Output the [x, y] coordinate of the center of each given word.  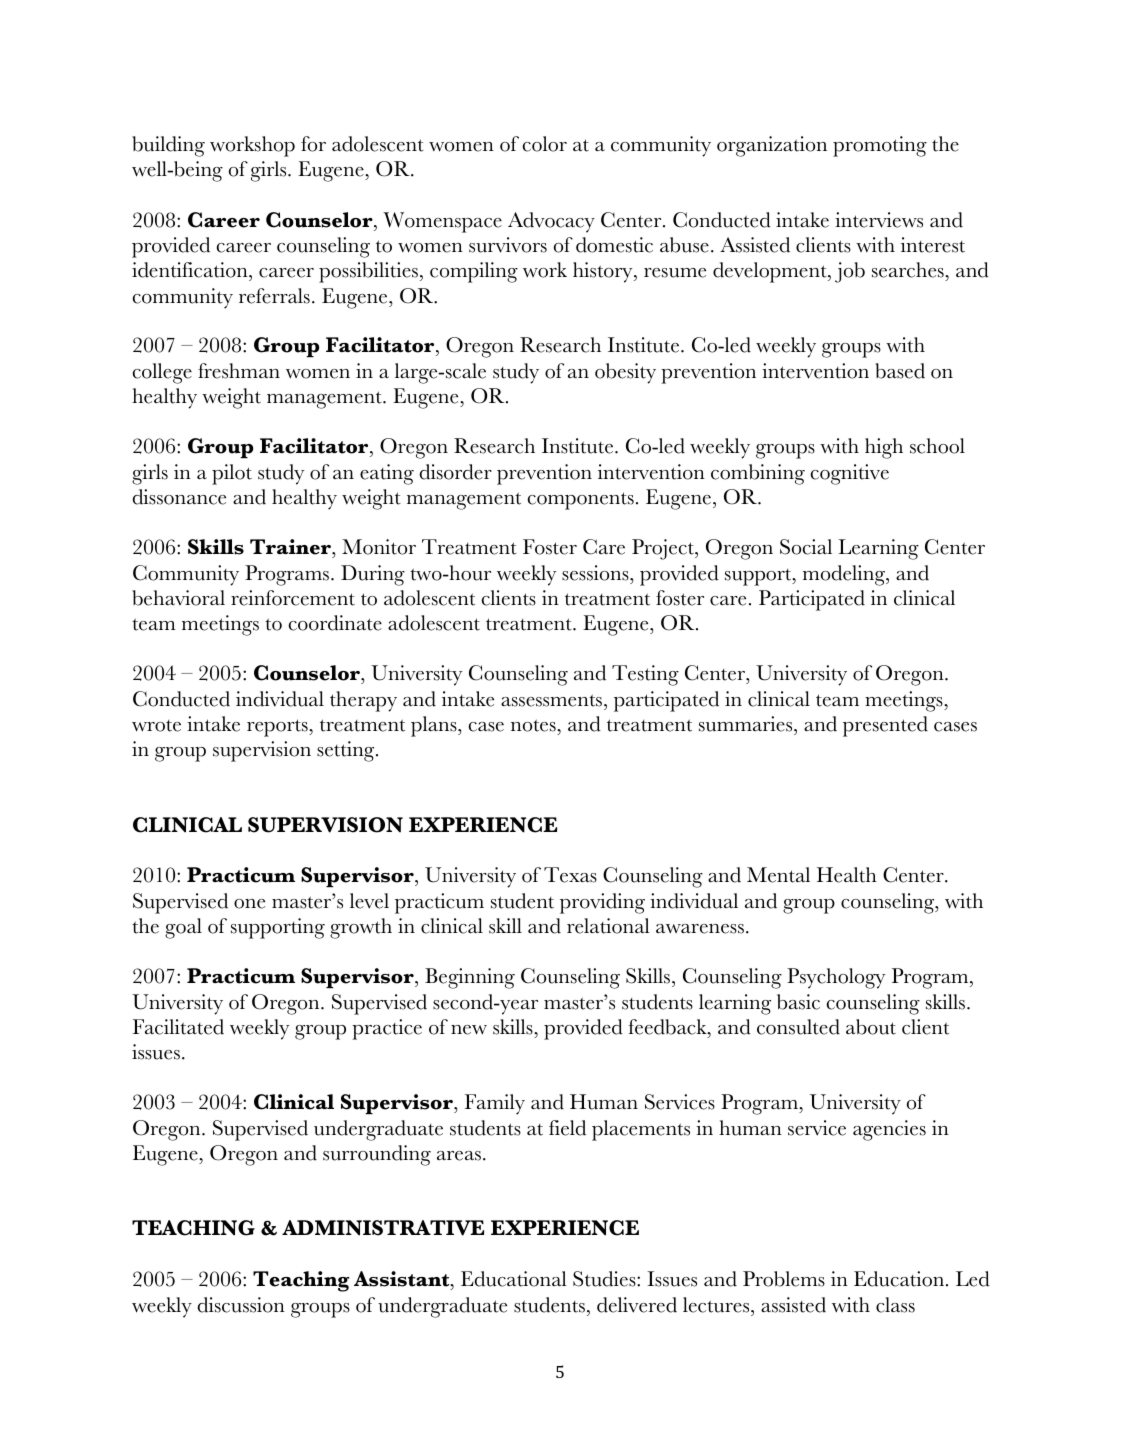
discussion [241, 1305]
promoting [880, 146]
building [168, 146]
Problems [784, 1279]
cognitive [849, 474]
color [544, 144]
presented [885, 726]
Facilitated [178, 1027]
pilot [232, 474]
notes [534, 727]
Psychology [836, 978]
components [580, 501]
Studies [605, 1279]
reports [278, 728]
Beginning [470, 978]
